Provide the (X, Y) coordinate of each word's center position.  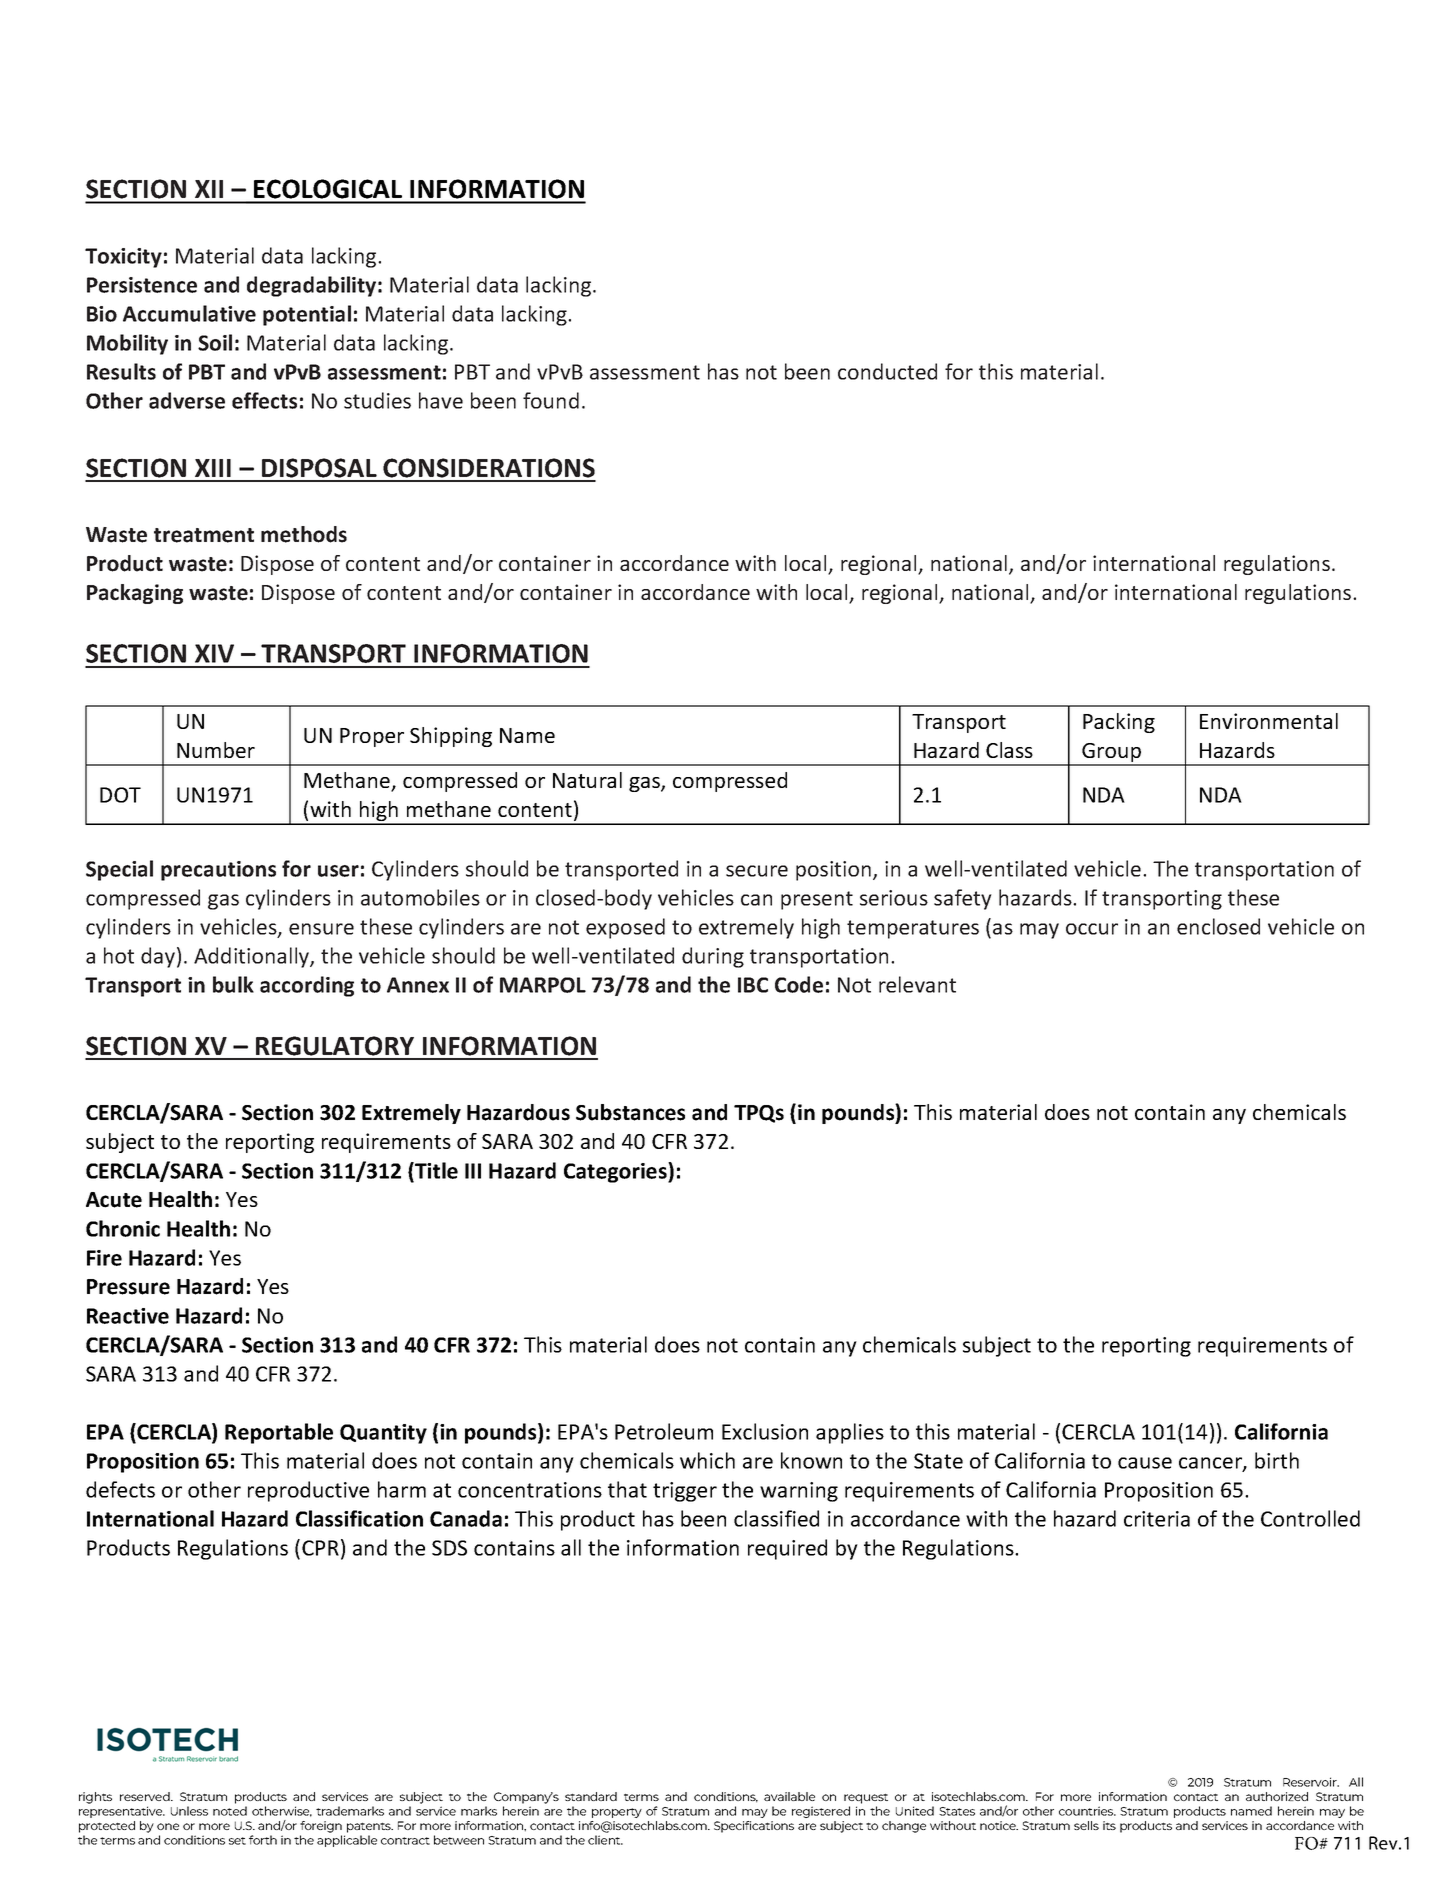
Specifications (754, 1827)
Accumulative (189, 313)
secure (757, 871)
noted (230, 1811)
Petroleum (664, 1431)
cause (1145, 1463)
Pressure (128, 1287)
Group (1112, 754)
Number (216, 750)
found (551, 400)
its (1109, 1825)
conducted (887, 371)
